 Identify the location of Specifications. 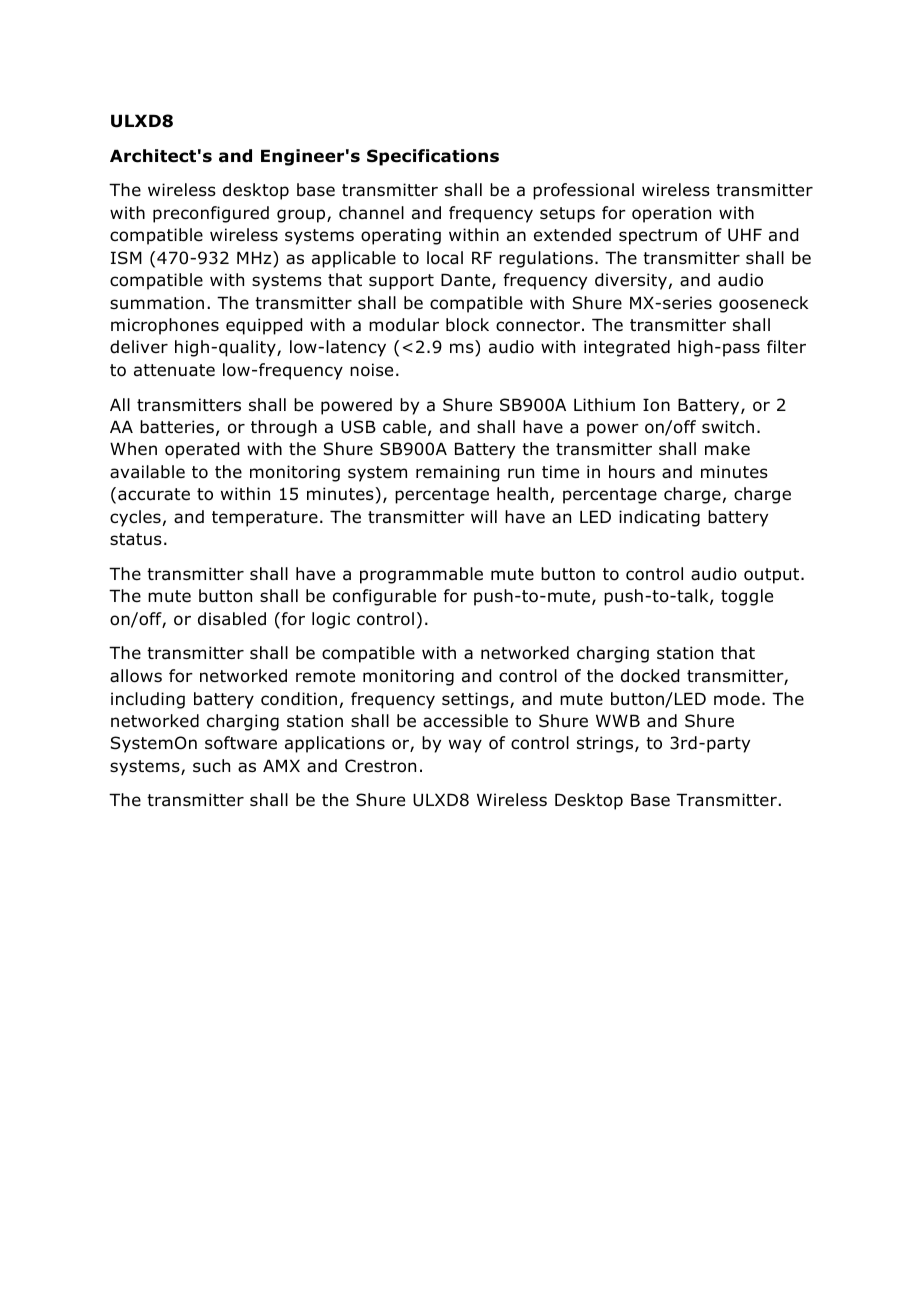
(433, 157).
